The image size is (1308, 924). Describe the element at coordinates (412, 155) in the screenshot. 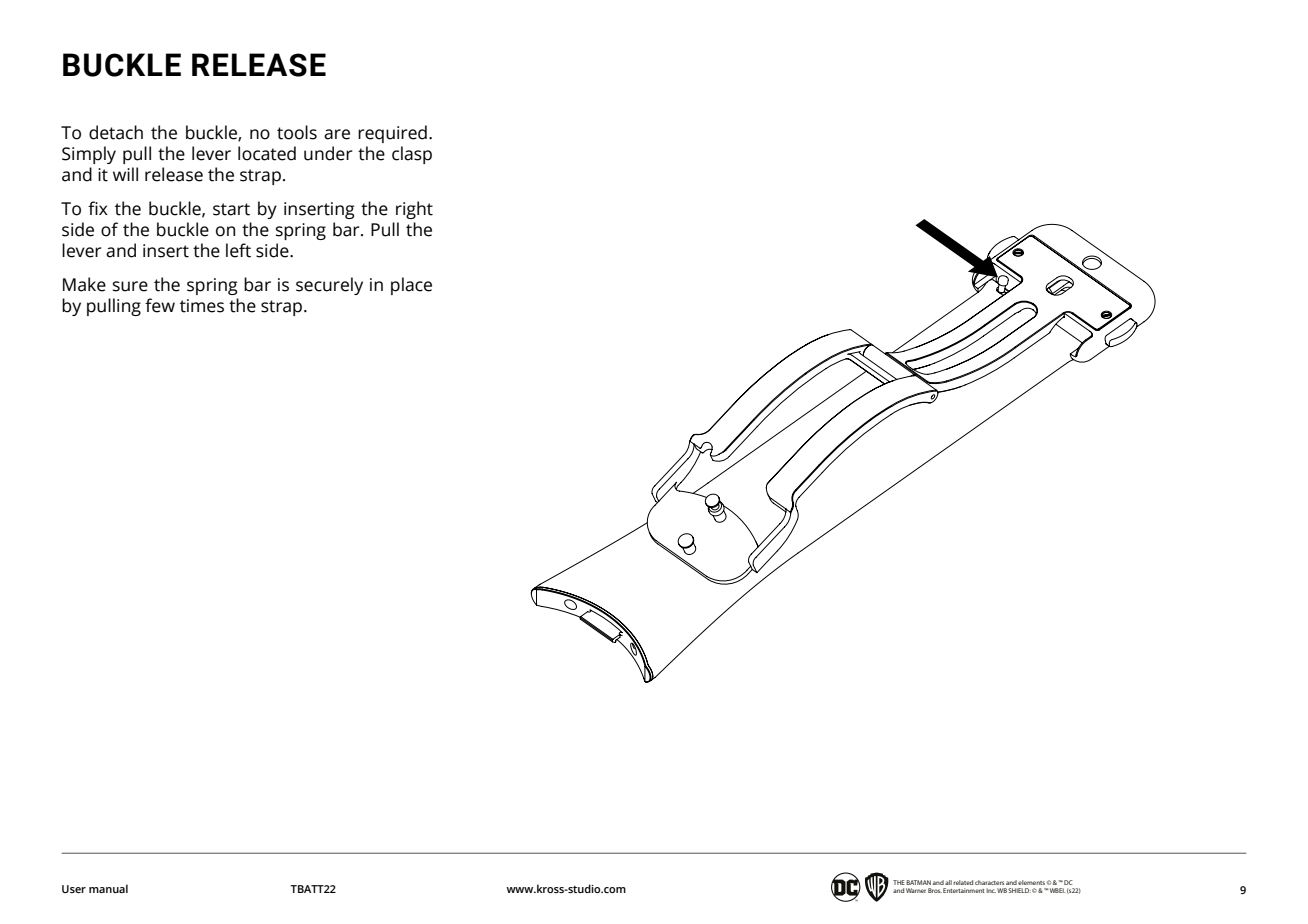

I see `clasp` at that location.
